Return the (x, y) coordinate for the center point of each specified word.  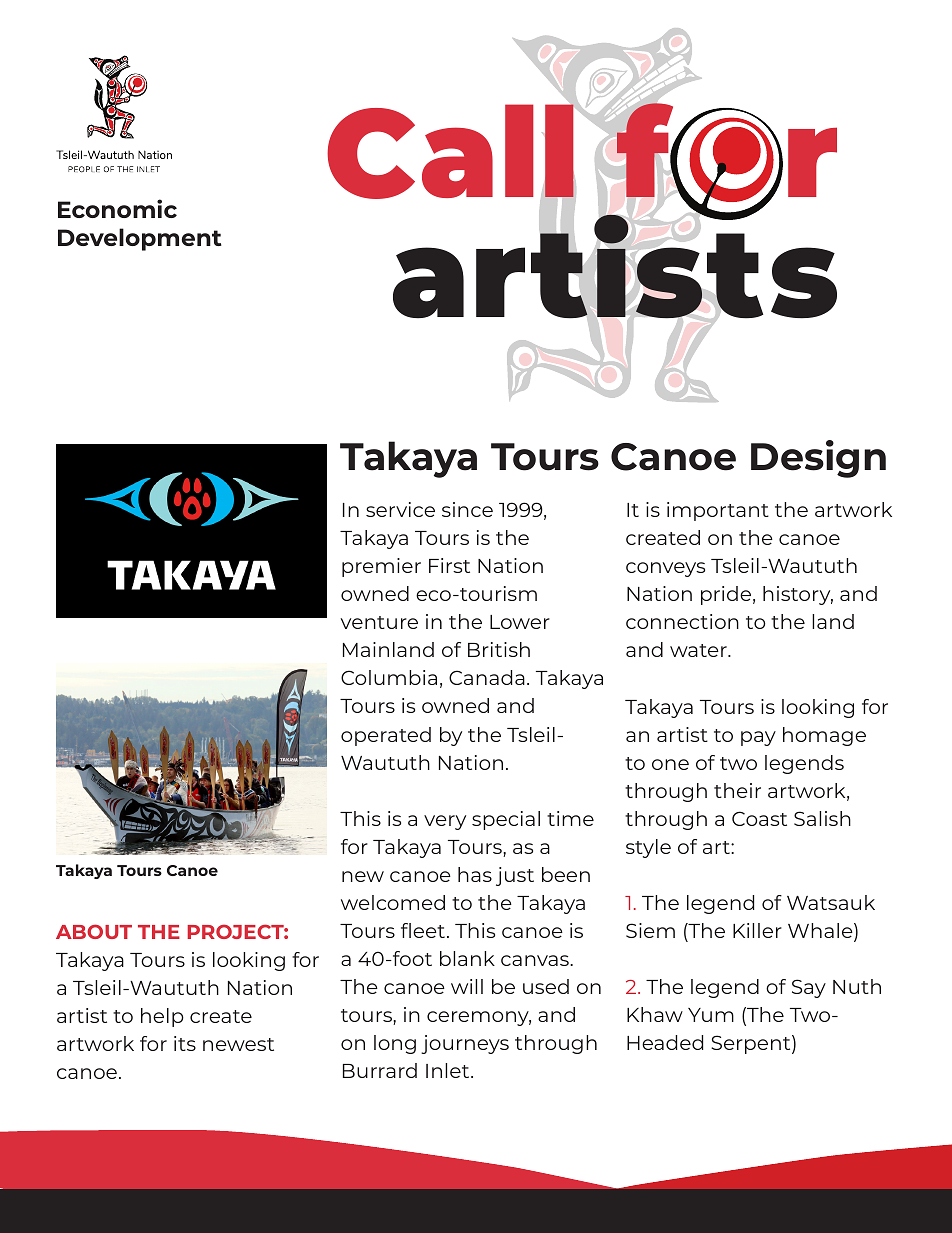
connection (682, 621)
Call (450, 151)
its (185, 1043)
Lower (520, 622)
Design (818, 459)
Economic (117, 208)
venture (379, 622)
